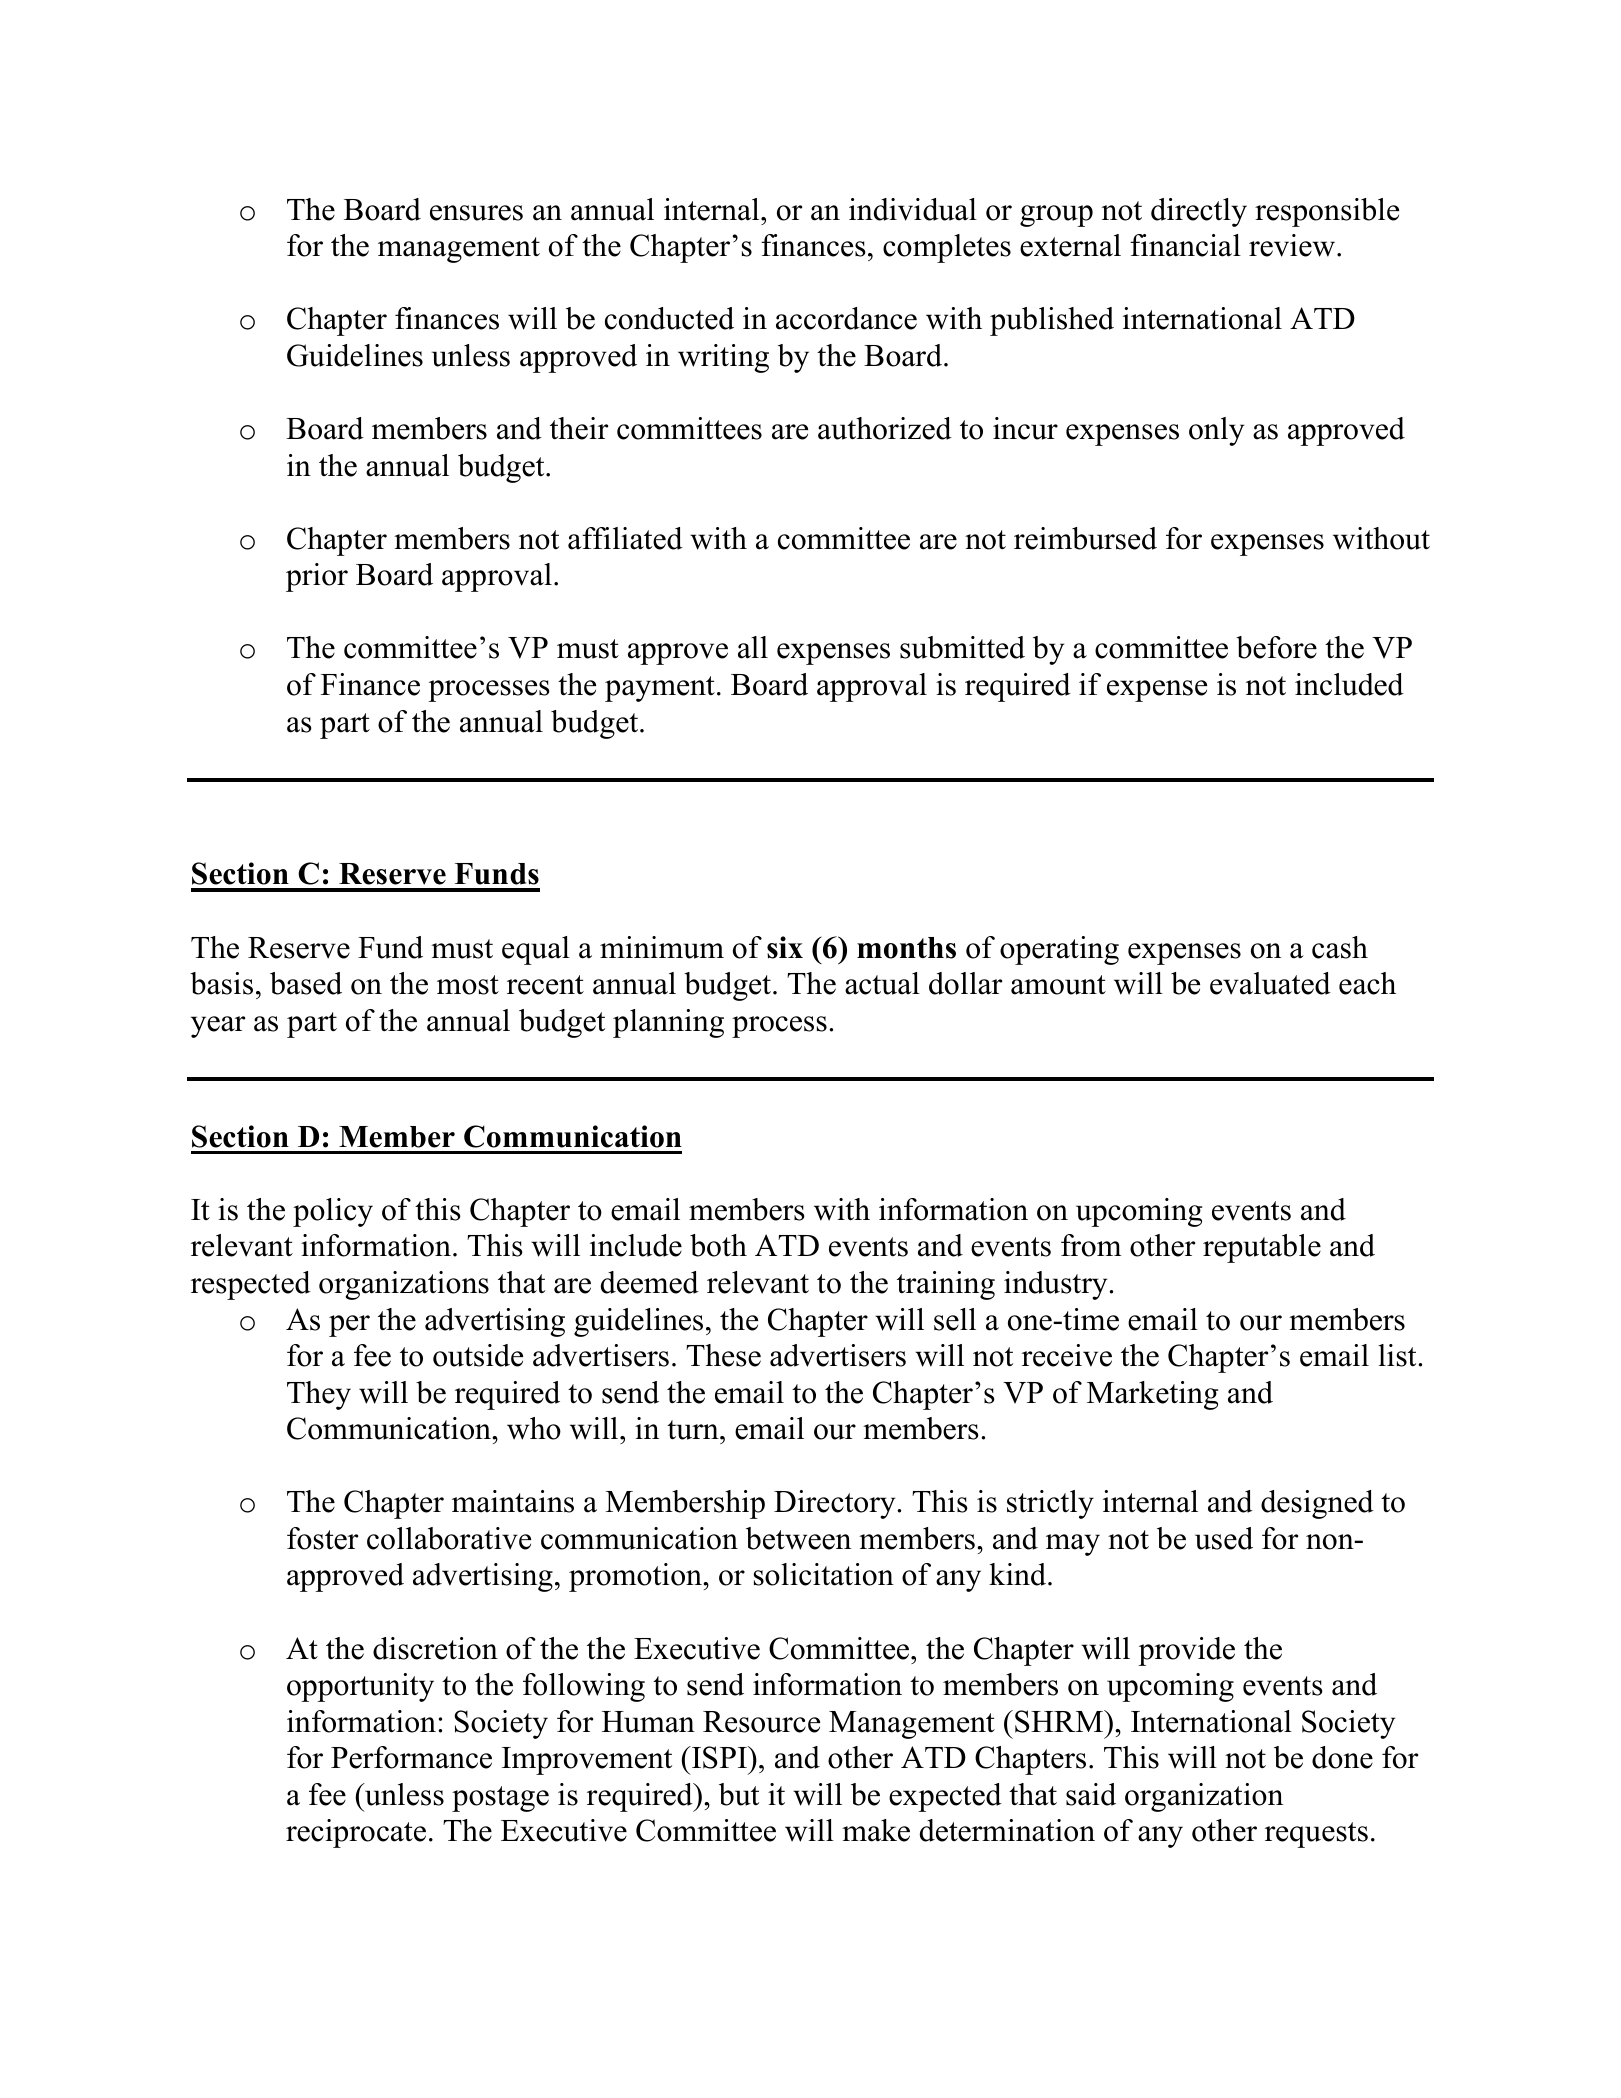 The image size is (1621, 2098). What do you see at coordinates (306, 983) in the document?
I see `based` at bounding box center [306, 983].
